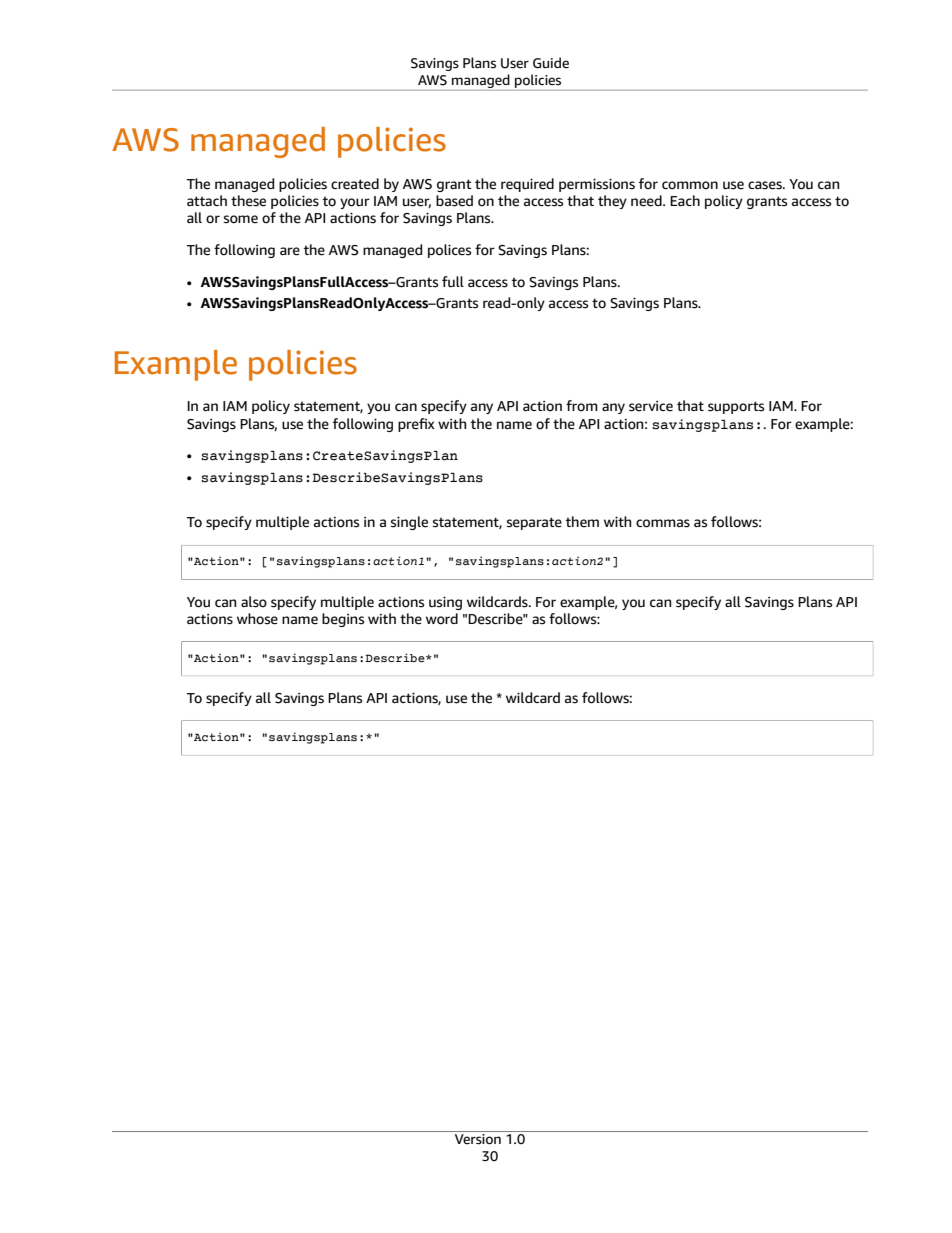  What do you see at coordinates (651, 406) in the document?
I see `service` at bounding box center [651, 406].
